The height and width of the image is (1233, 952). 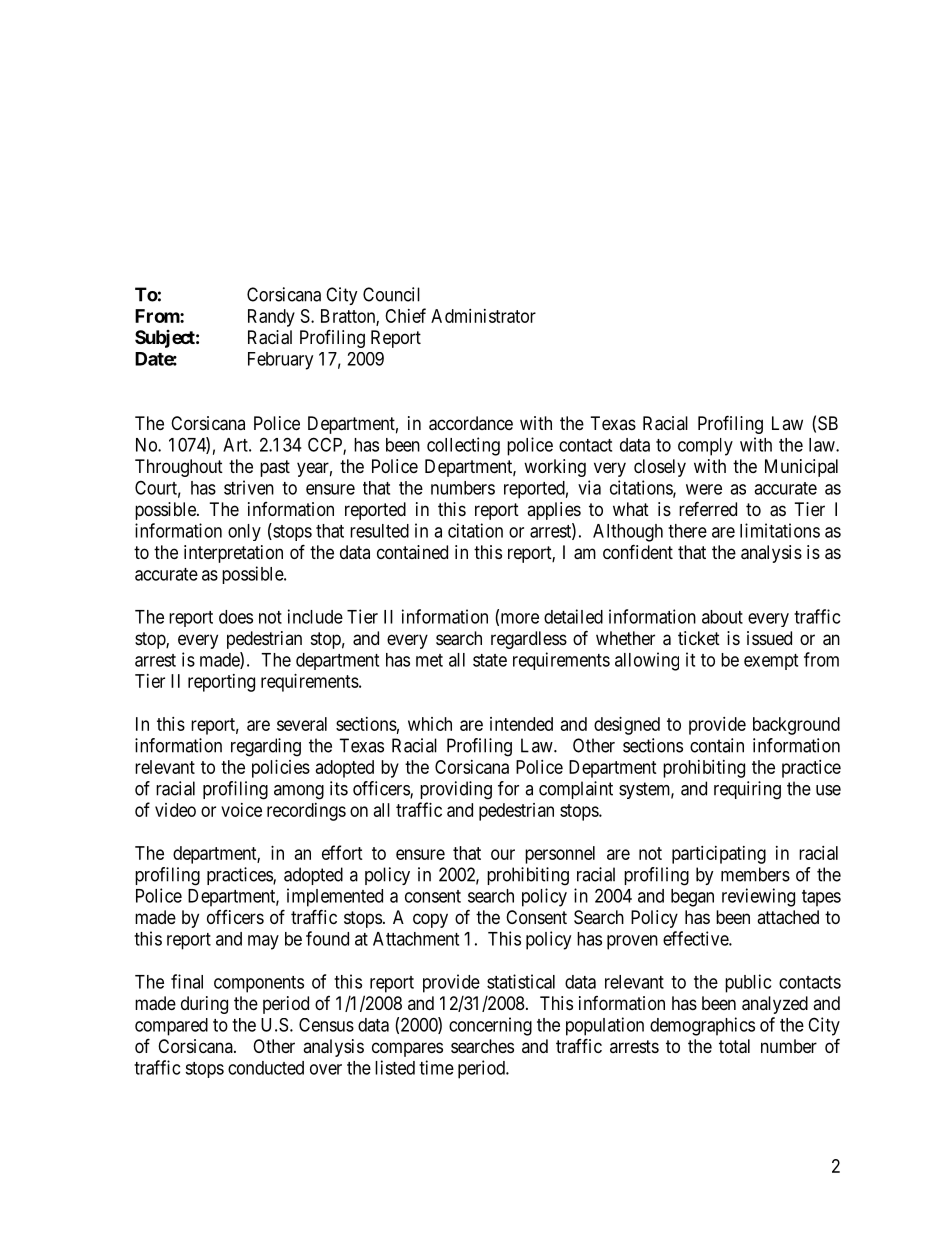 I want to click on limitations, so click(x=780, y=530).
